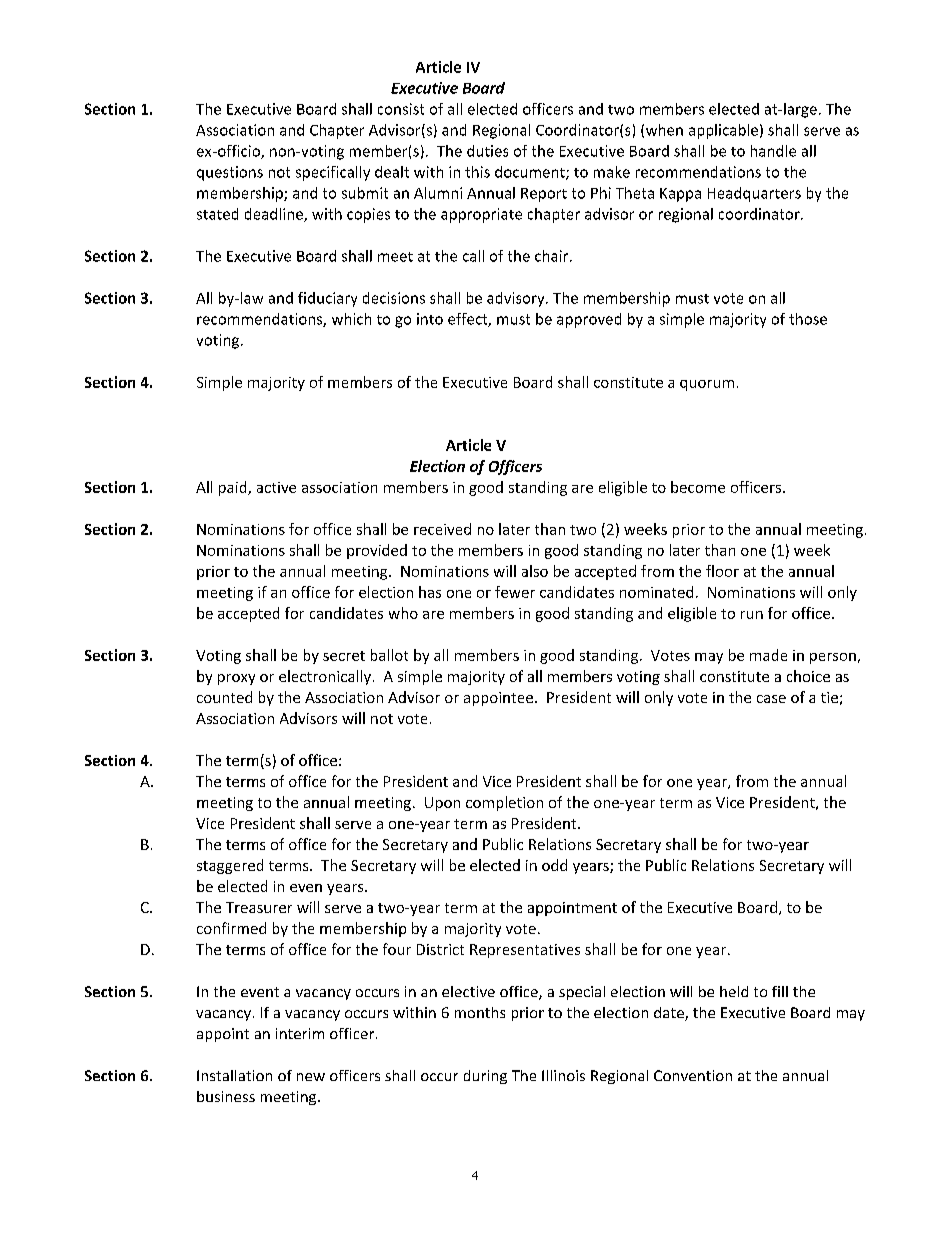 The image size is (952, 1233). Describe the element at coordinates (773, 151) in the page. I see `handle` at that location.
